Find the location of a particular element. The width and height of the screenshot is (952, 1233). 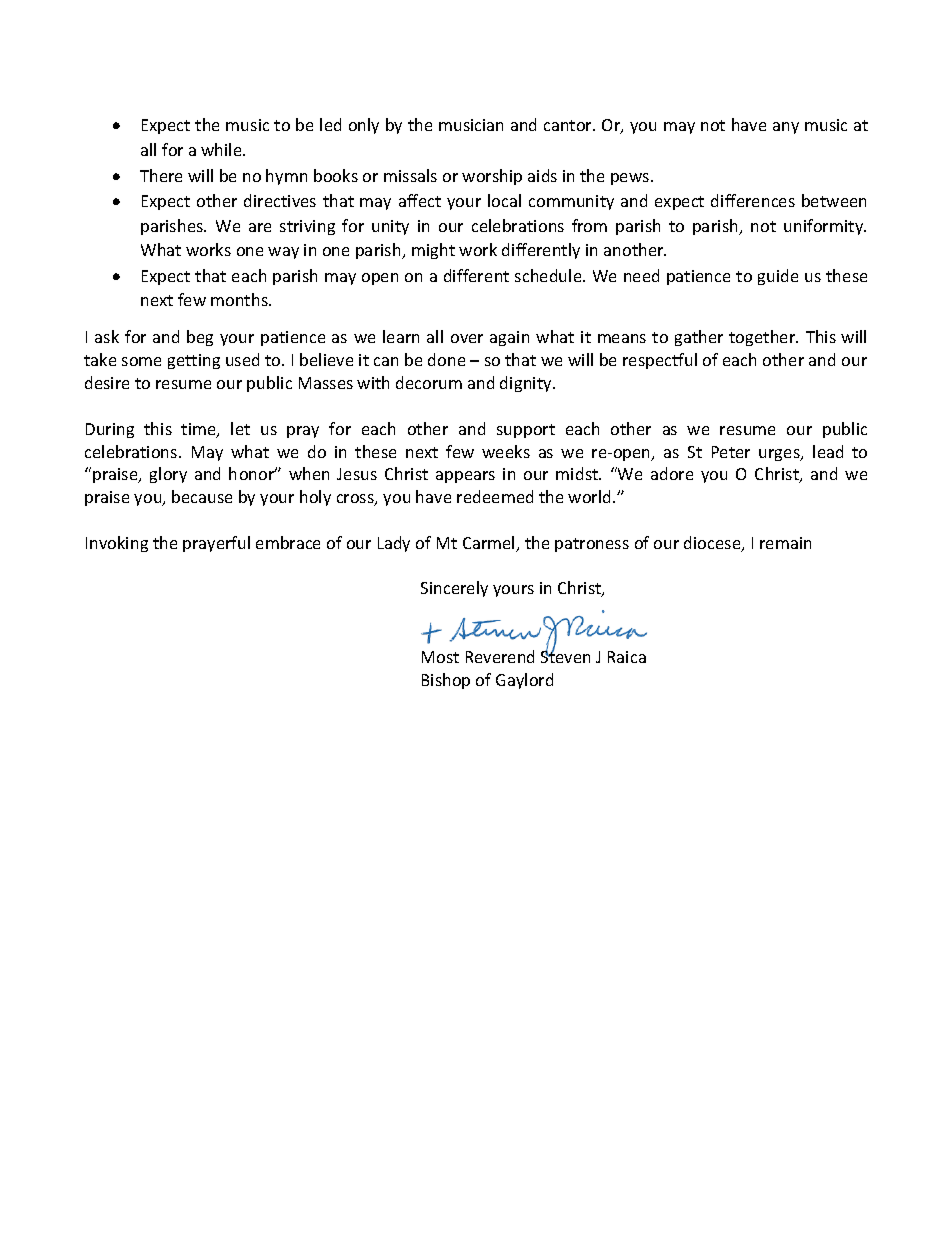

beg is located at coordinates (200, 338).
